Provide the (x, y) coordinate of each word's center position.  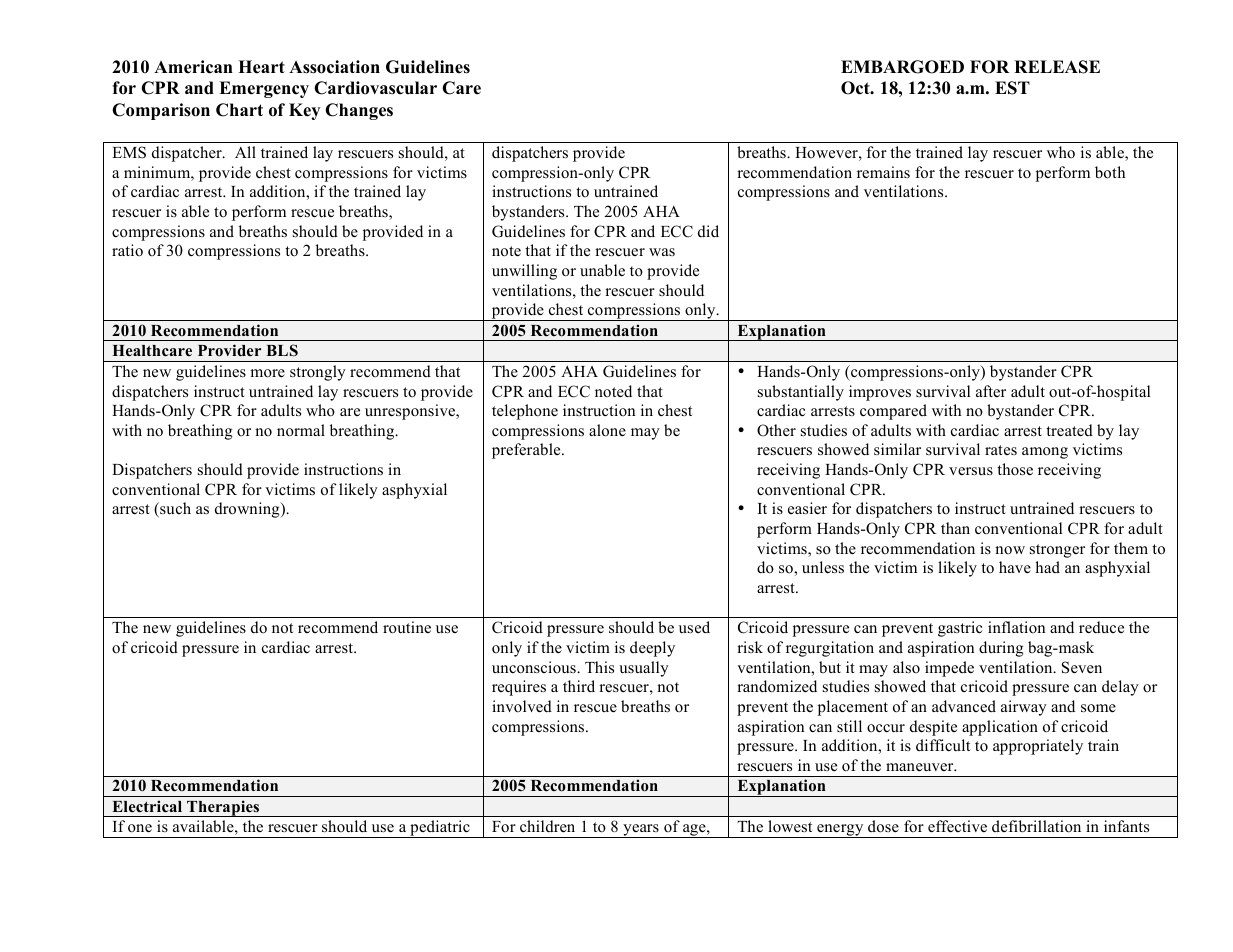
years (641, 831)
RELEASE (1057, 67)
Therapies (223, 808)
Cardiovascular (375, 88)
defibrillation (1036, 826)
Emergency (264, 89)
